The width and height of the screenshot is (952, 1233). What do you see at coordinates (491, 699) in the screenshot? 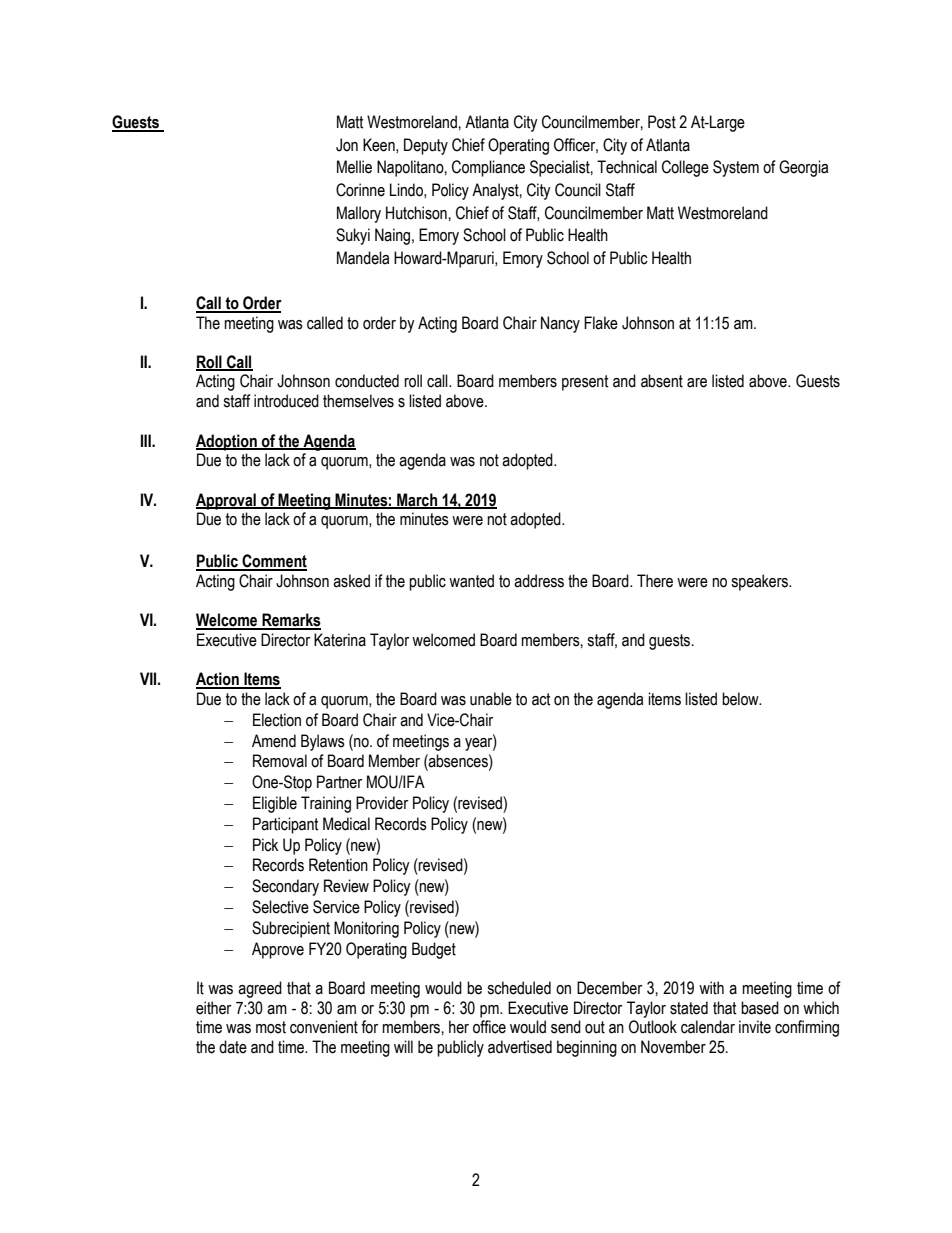
I see `unable` at bounding box center [491, 699].
